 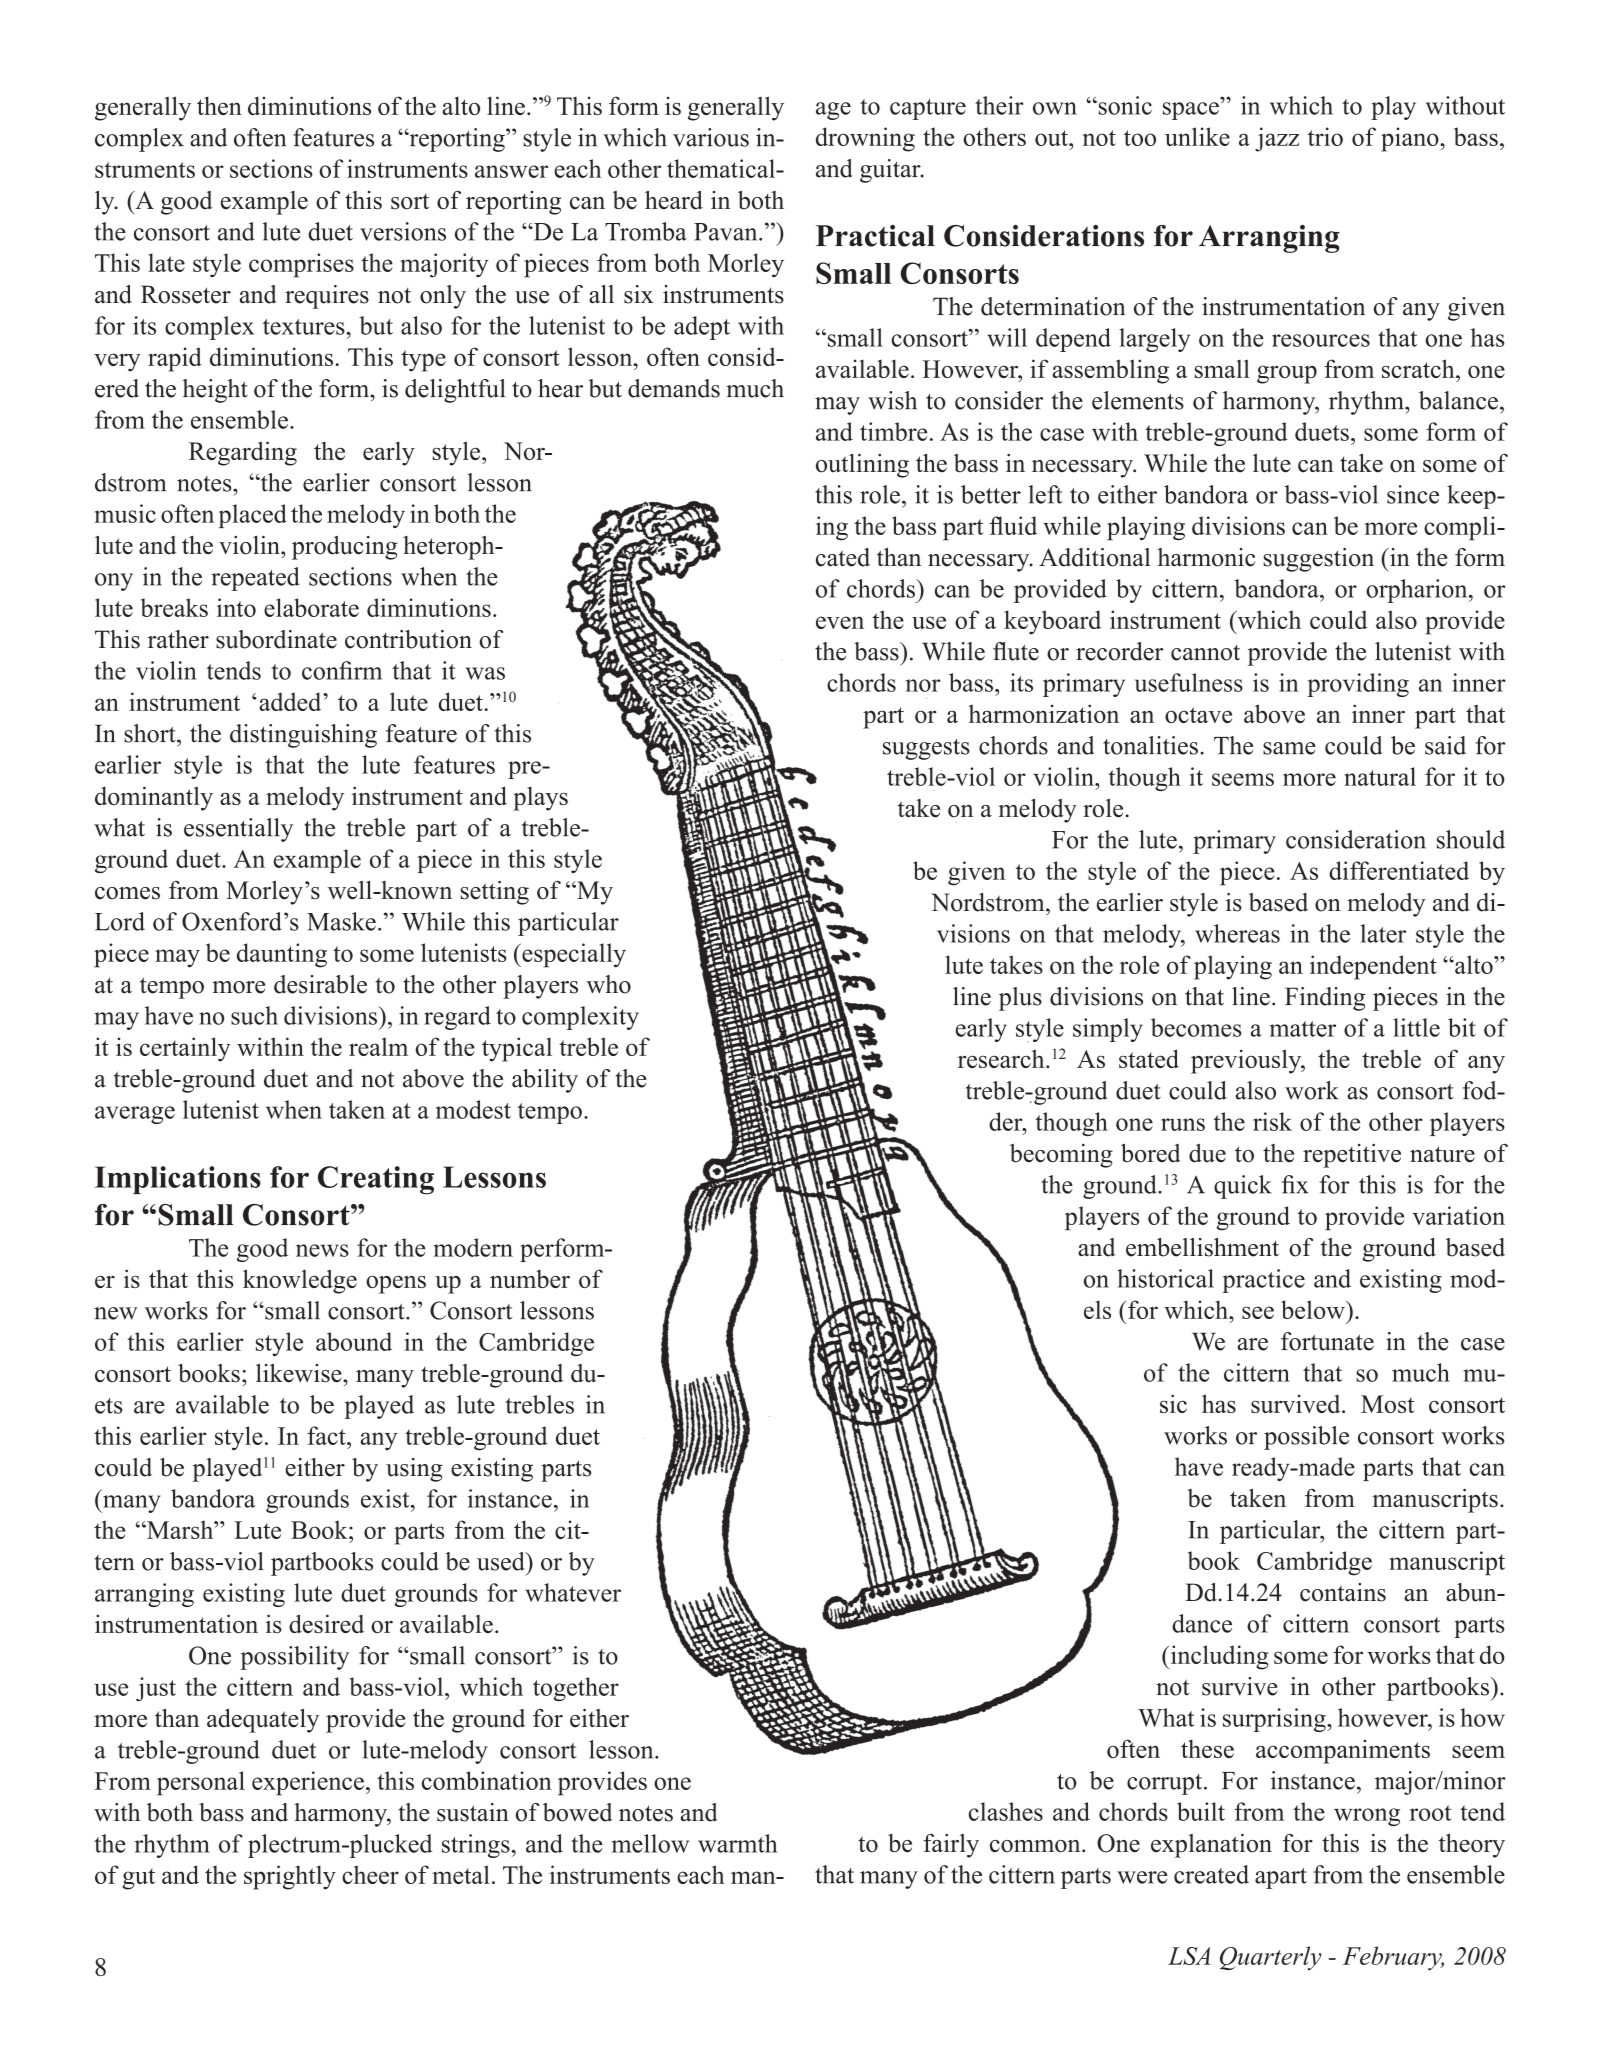 I want to click on such, so click(x=254, y=1015).
